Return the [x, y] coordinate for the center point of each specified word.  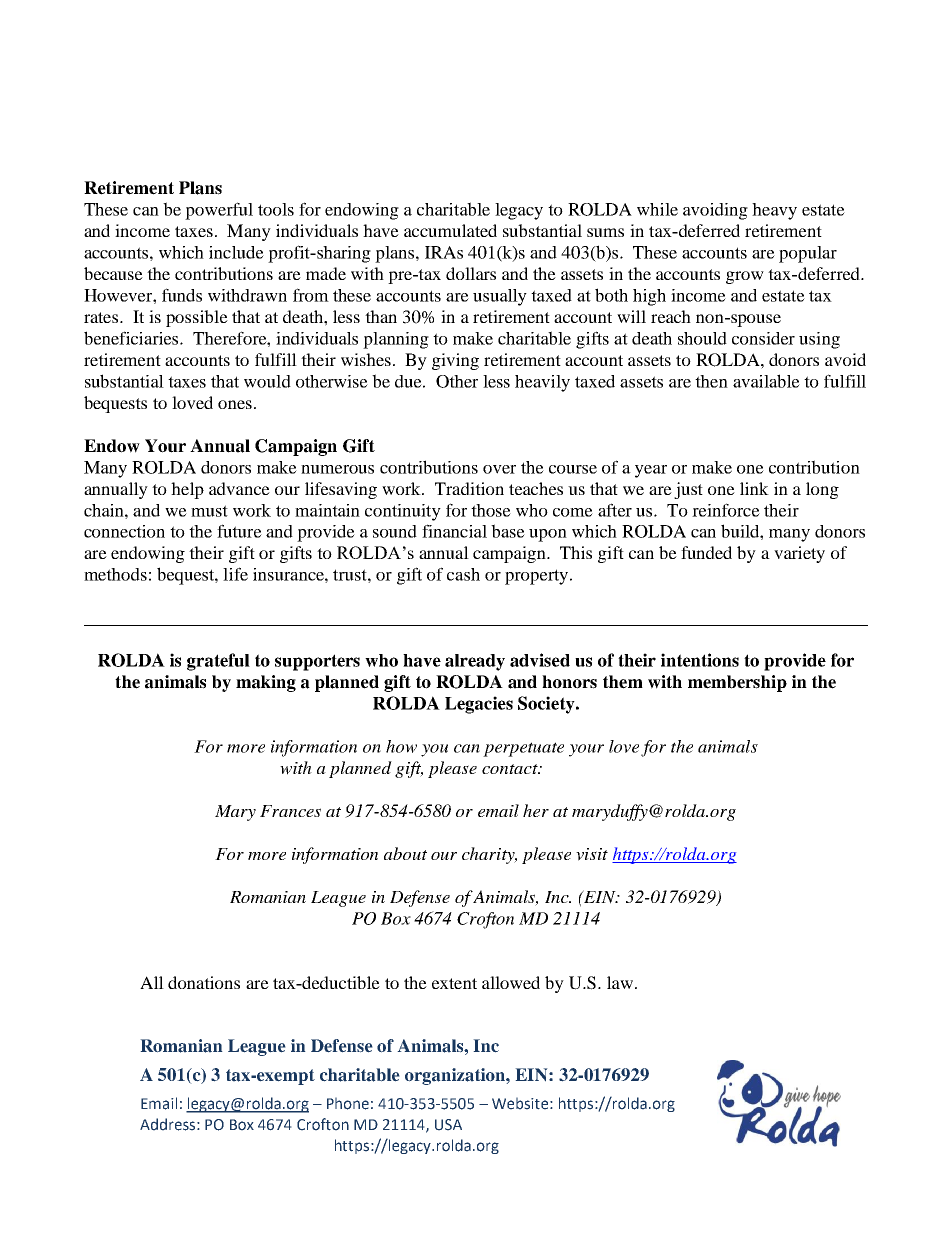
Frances [290, 811]
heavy [774, 211]
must [209, 511]
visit [592, 854]
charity [489, 855]
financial [454, 531]
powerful [219, 211]
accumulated [450, 230]
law [620, 982]
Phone [348, 1103]
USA [448, 1125]
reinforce [726, 510]
